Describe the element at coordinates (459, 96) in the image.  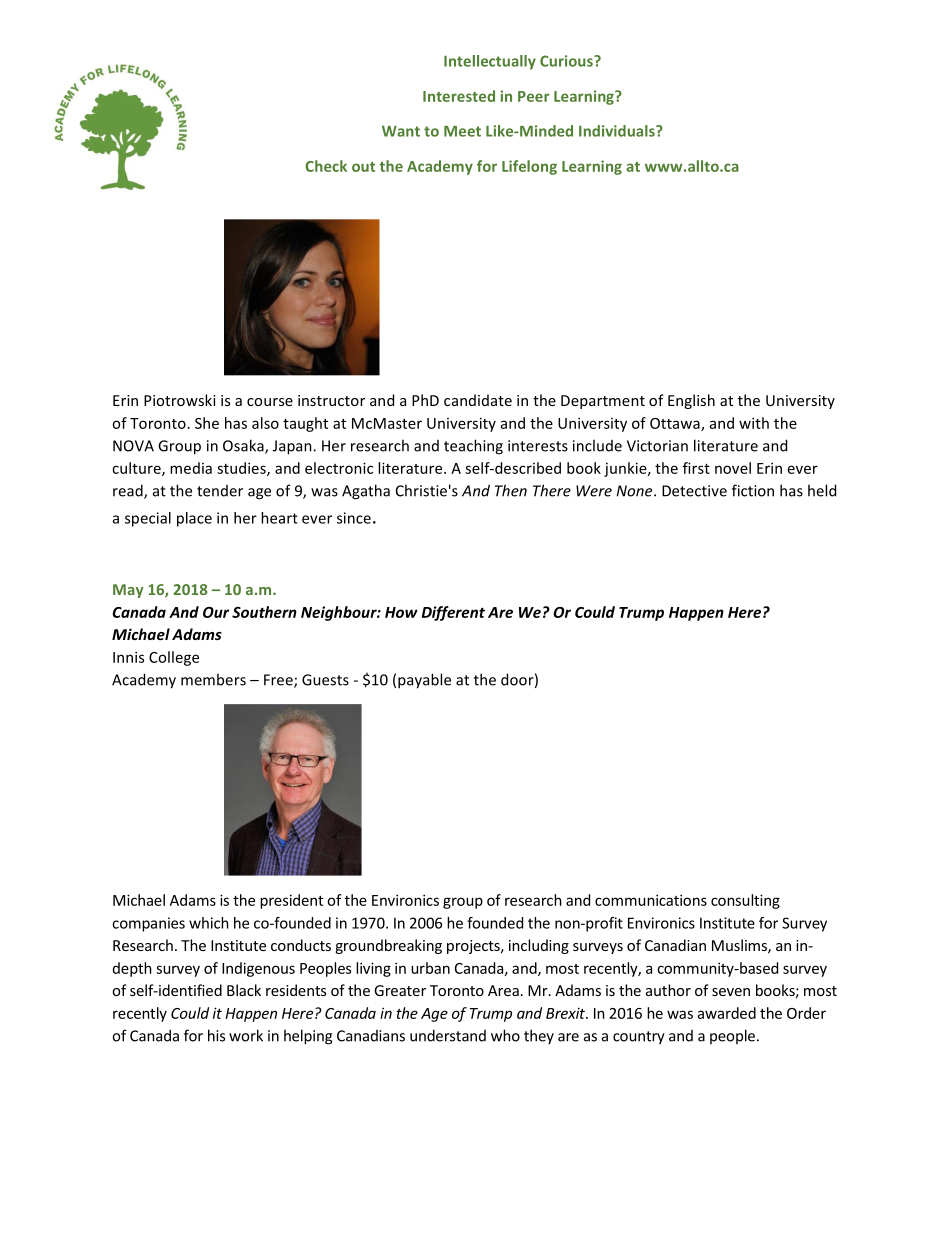
I see `Interested` at that location.
